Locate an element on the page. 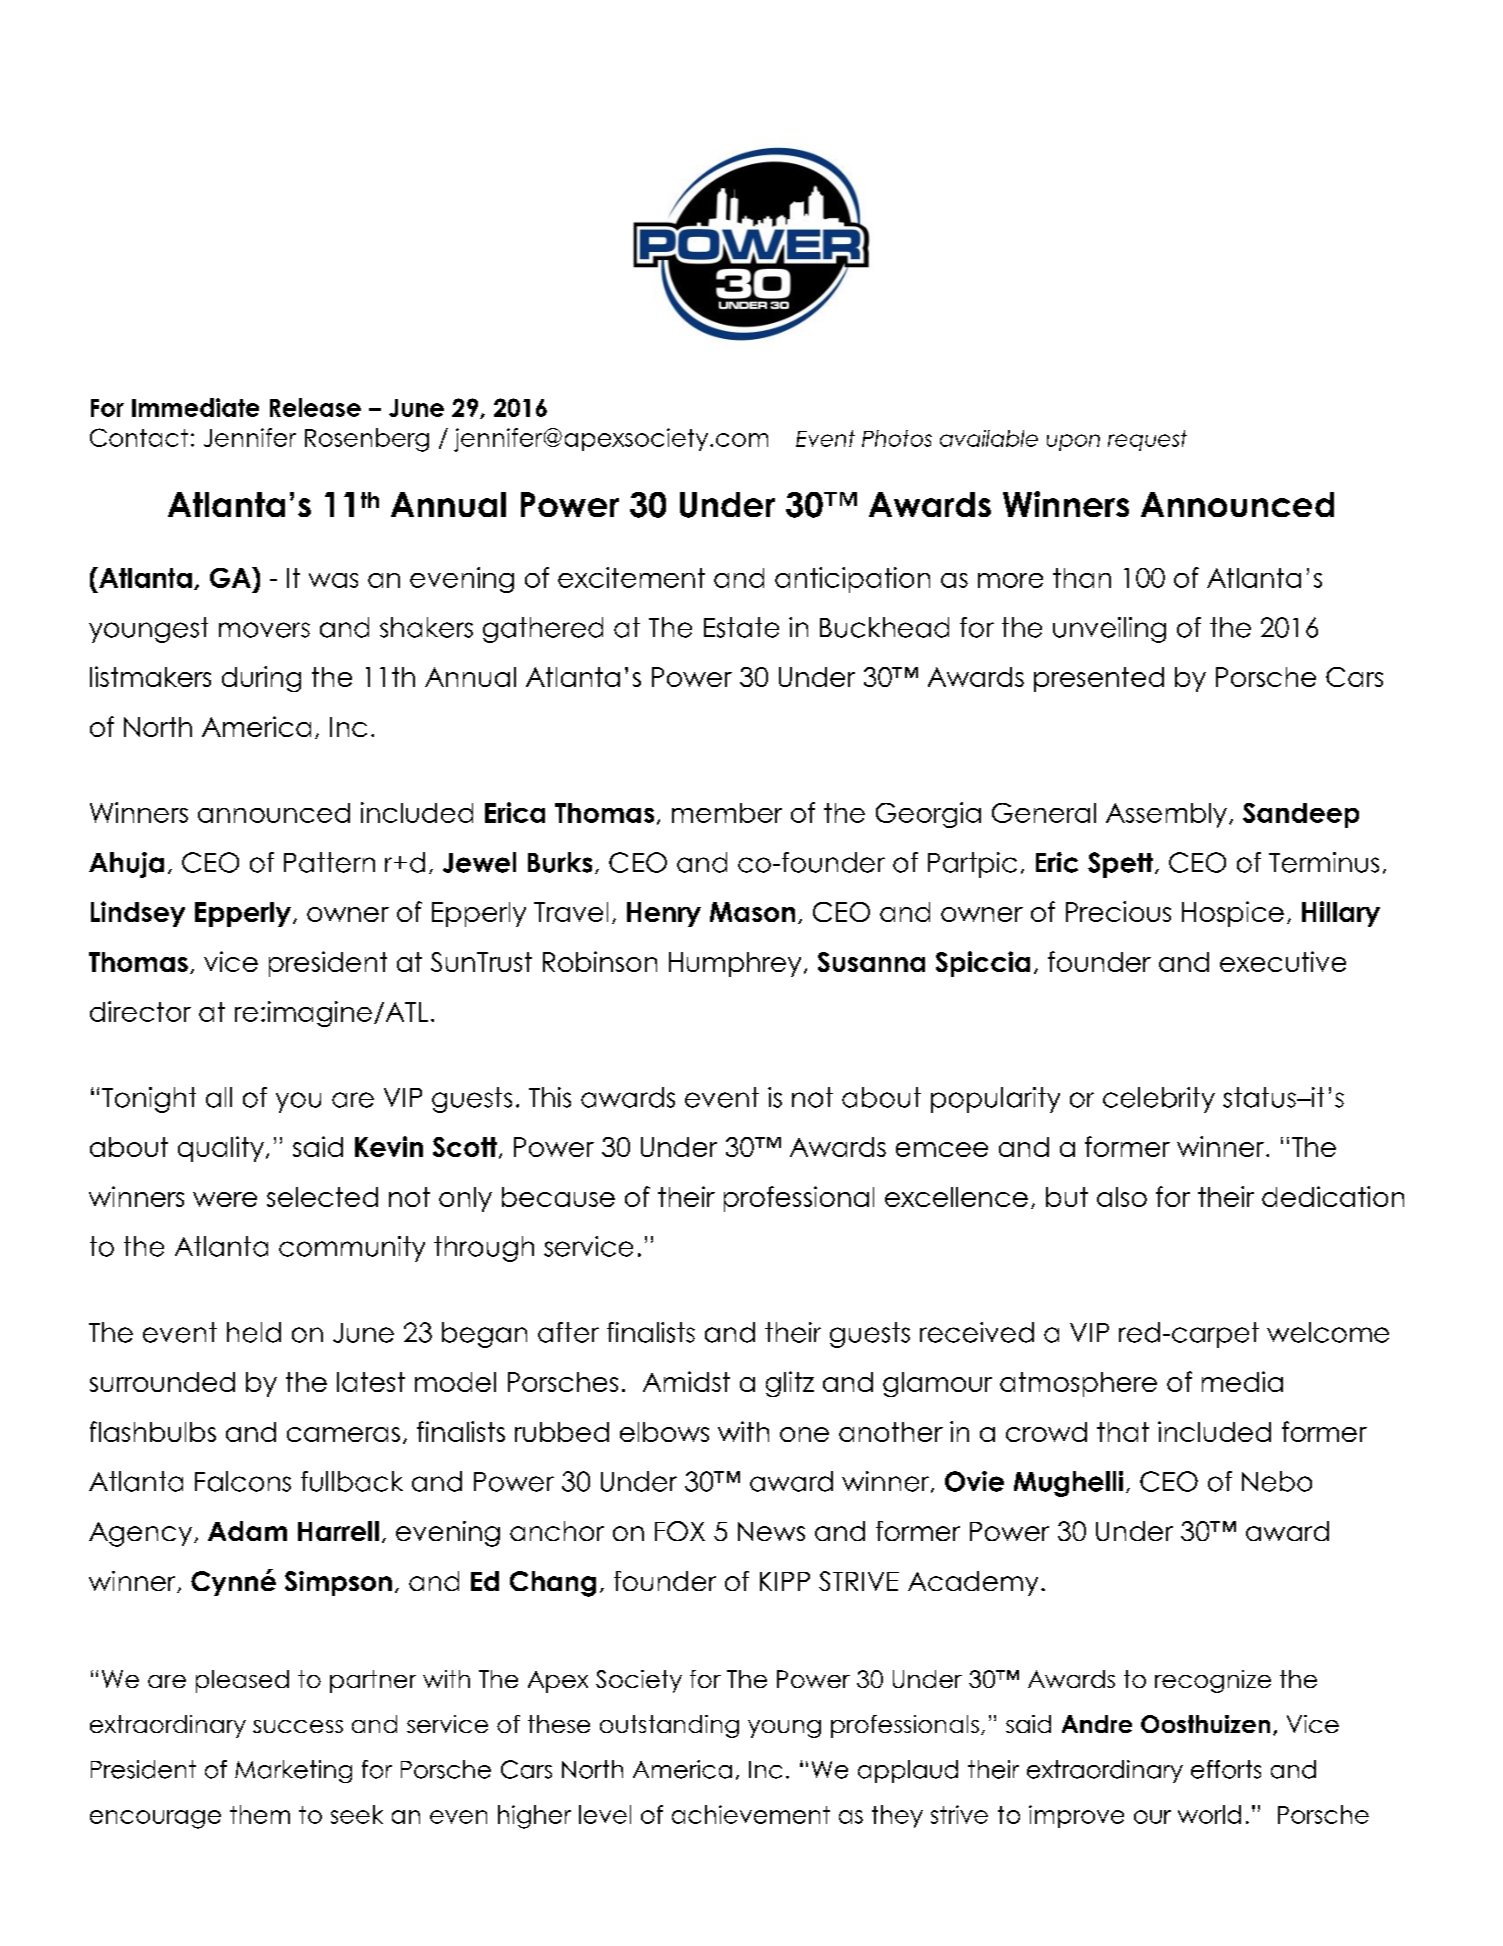 Image resolution: width=1503 pixels, height=1946 pixels. Marketing is located at coordinates (293, 1771).
